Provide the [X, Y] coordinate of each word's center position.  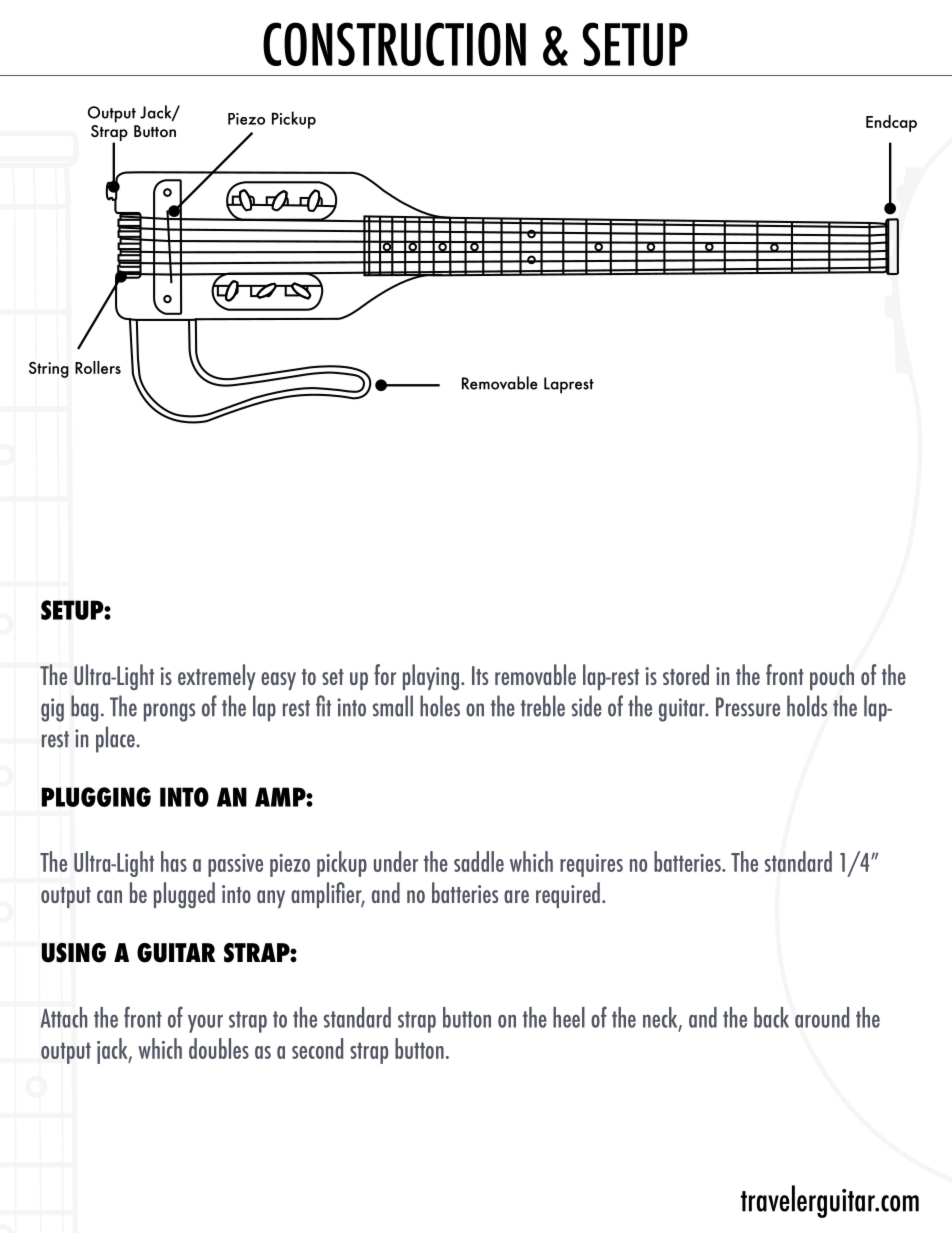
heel [569, 1017]
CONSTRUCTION [394, 44]
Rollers [98, 367]
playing [431, 677]
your [205, 1024]
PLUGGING [96, 797]
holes [440, 706]
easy [278, 681]
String [49, 370]
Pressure [748, 707]
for [385, 674]
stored [686, 674]
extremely [217, 677]
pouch [832, 677]
